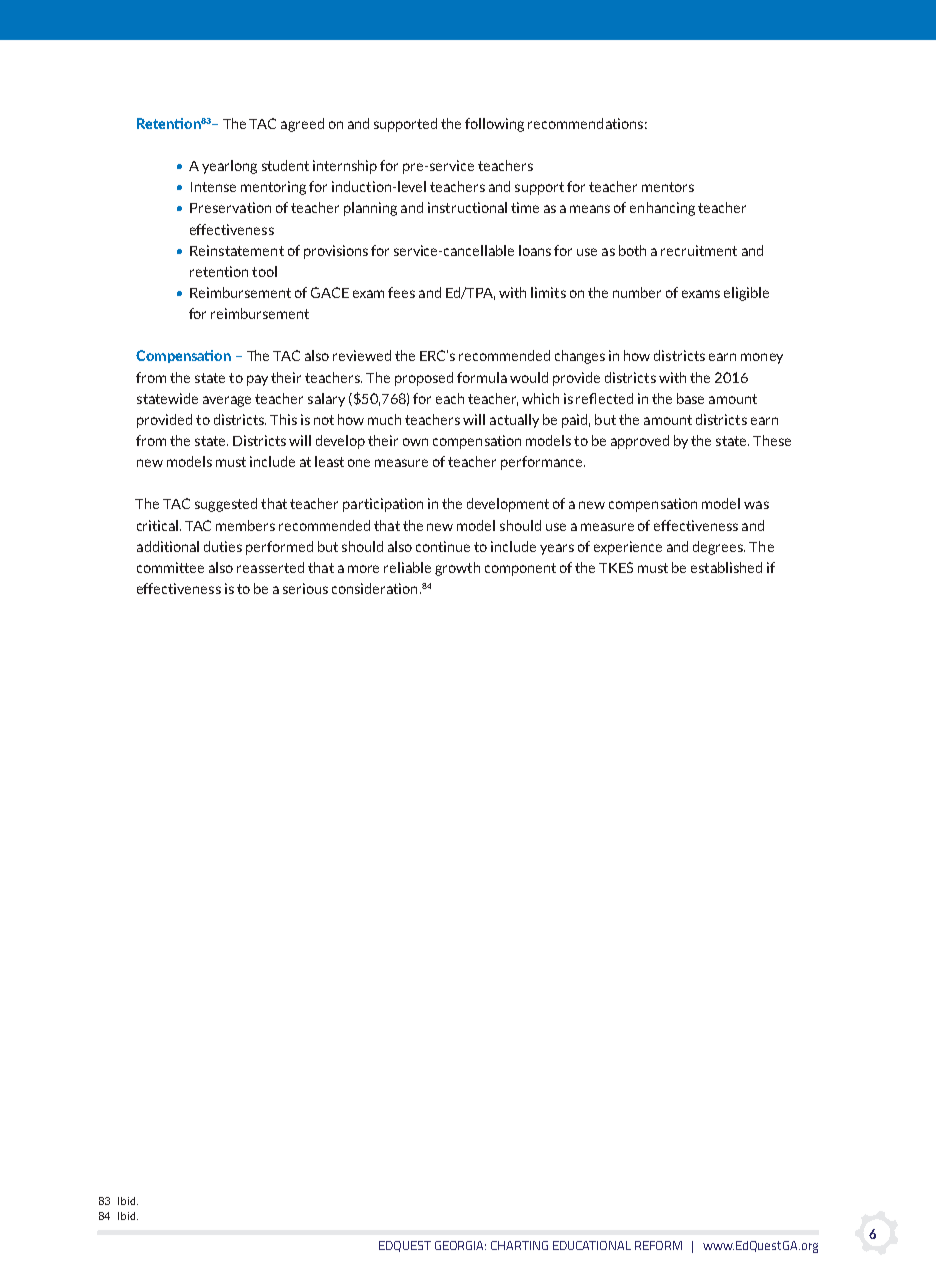  I want to click on following, so click(494, 125).
